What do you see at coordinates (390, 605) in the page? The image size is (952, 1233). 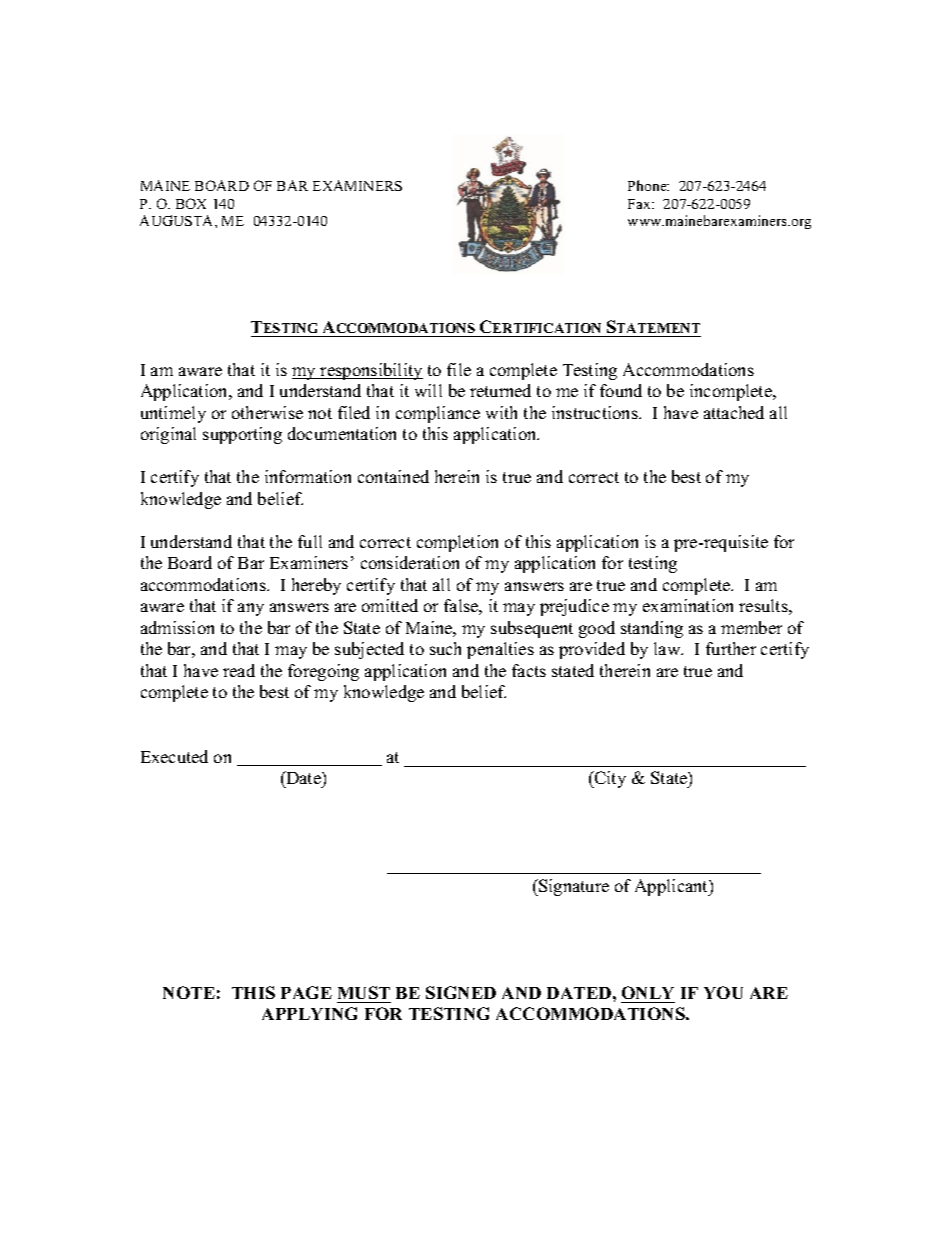 I see `omitted` at bounding box center [390, 605].
